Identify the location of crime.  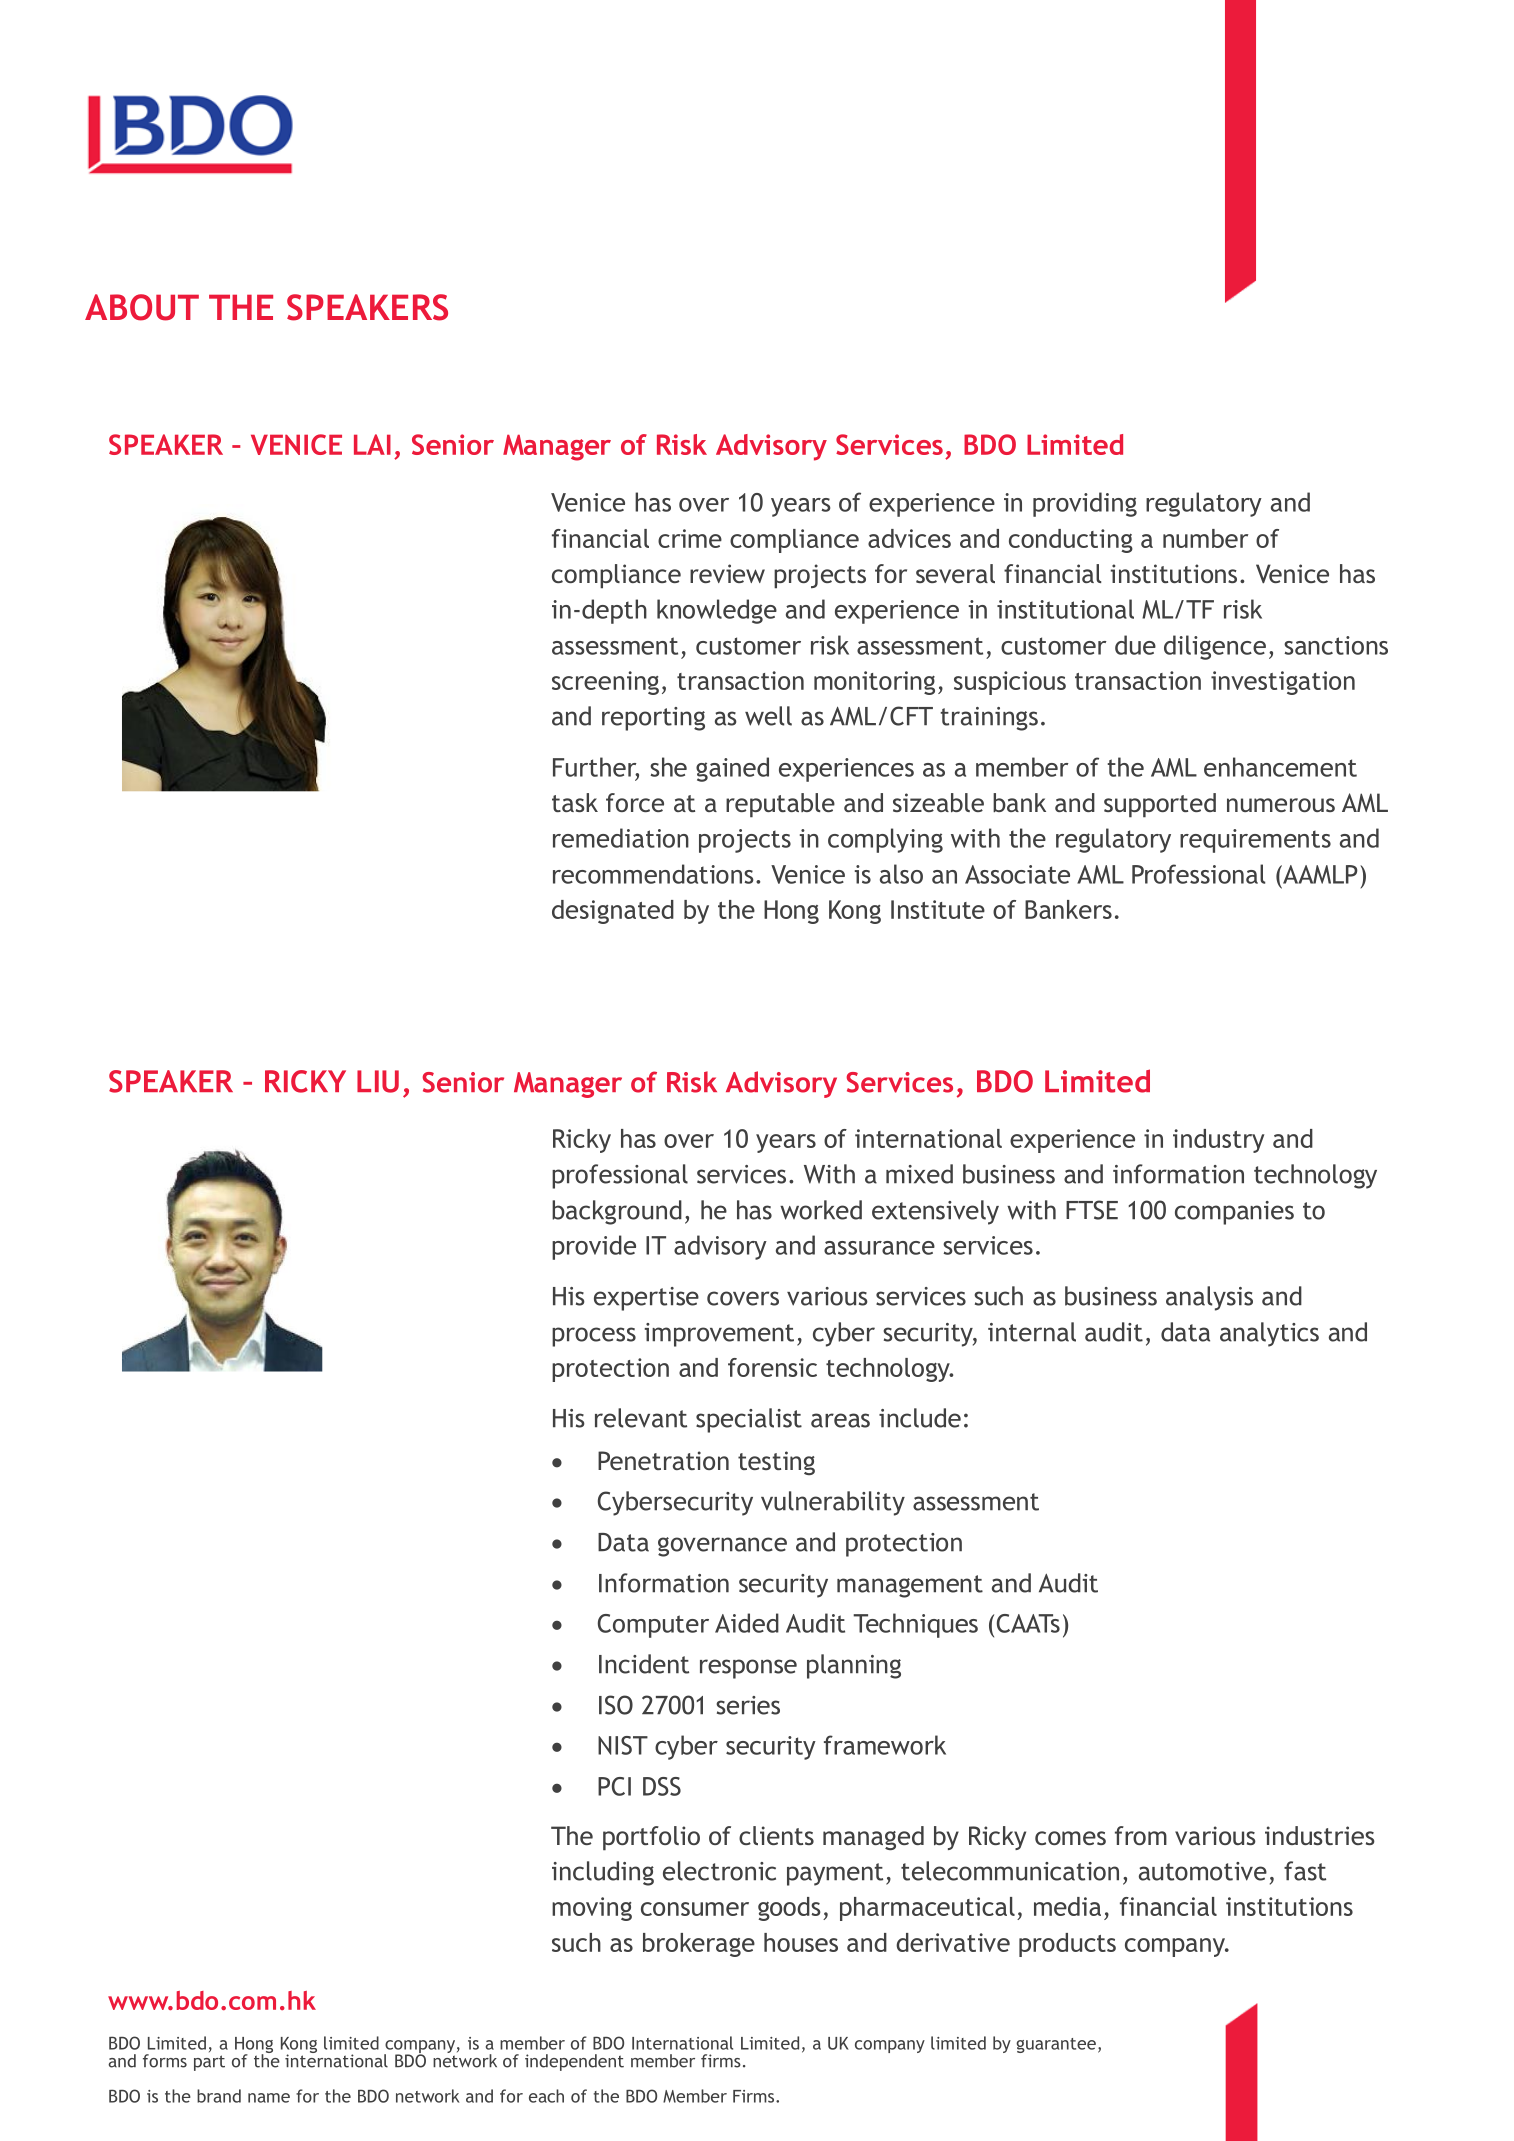
(690, 538).
